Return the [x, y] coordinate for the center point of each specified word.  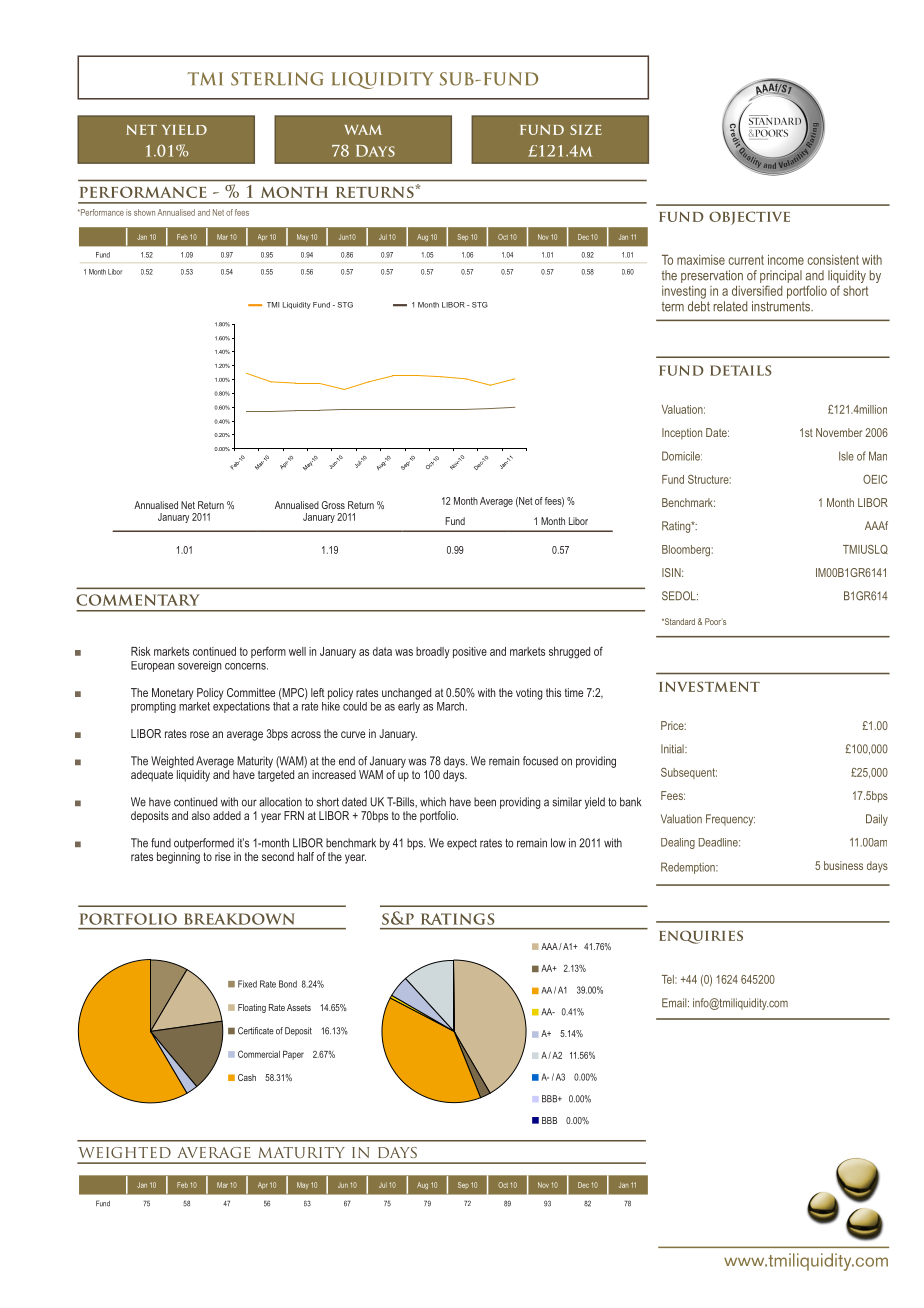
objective [749, 218]
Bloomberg [686, 551]
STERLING [277, 79]
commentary [138, 600]
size [586, 129]
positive [470, 652]
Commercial [259, 1054]
